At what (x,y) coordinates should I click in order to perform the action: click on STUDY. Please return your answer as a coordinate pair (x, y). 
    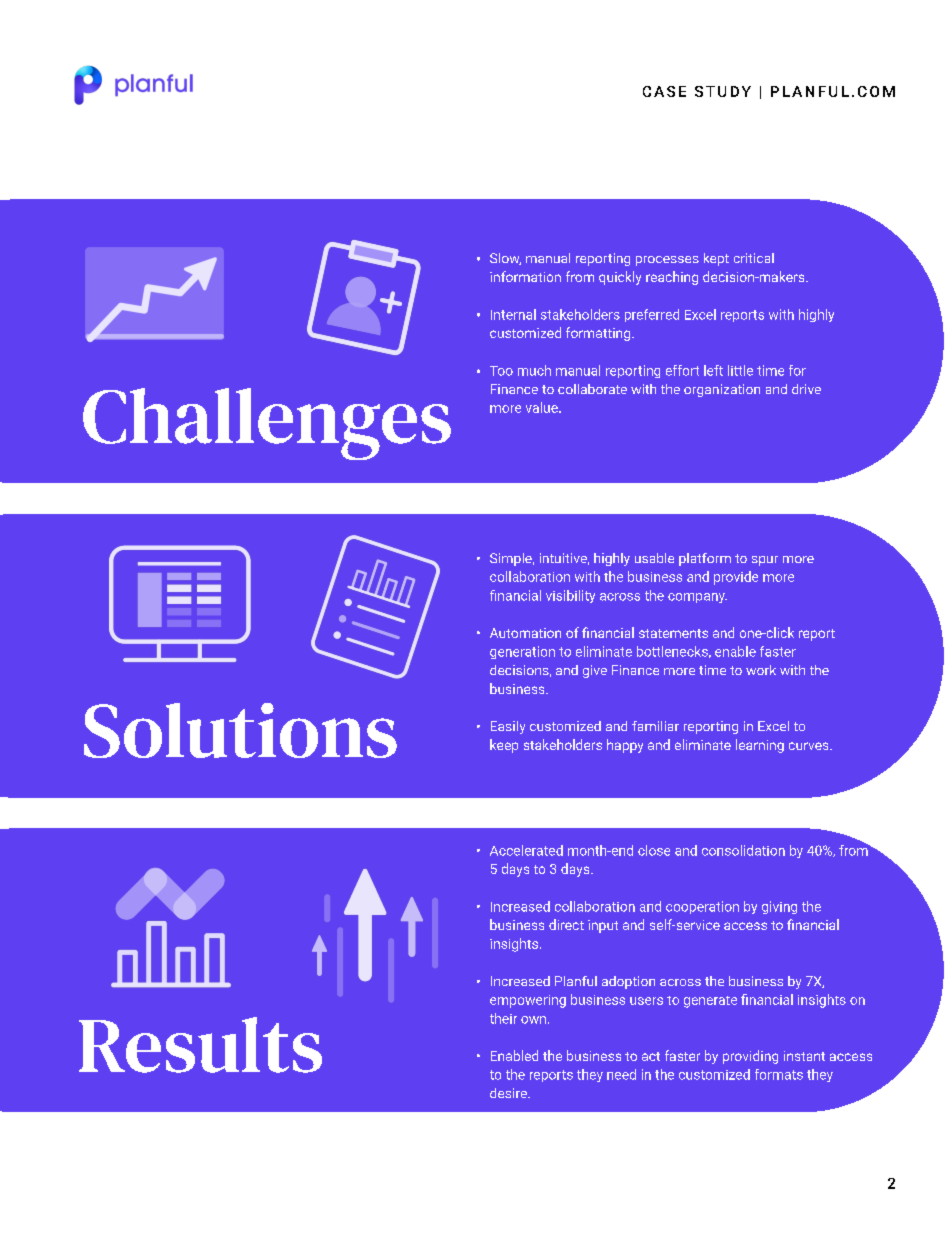
    Looking at the image, I should click on (723, 91).
